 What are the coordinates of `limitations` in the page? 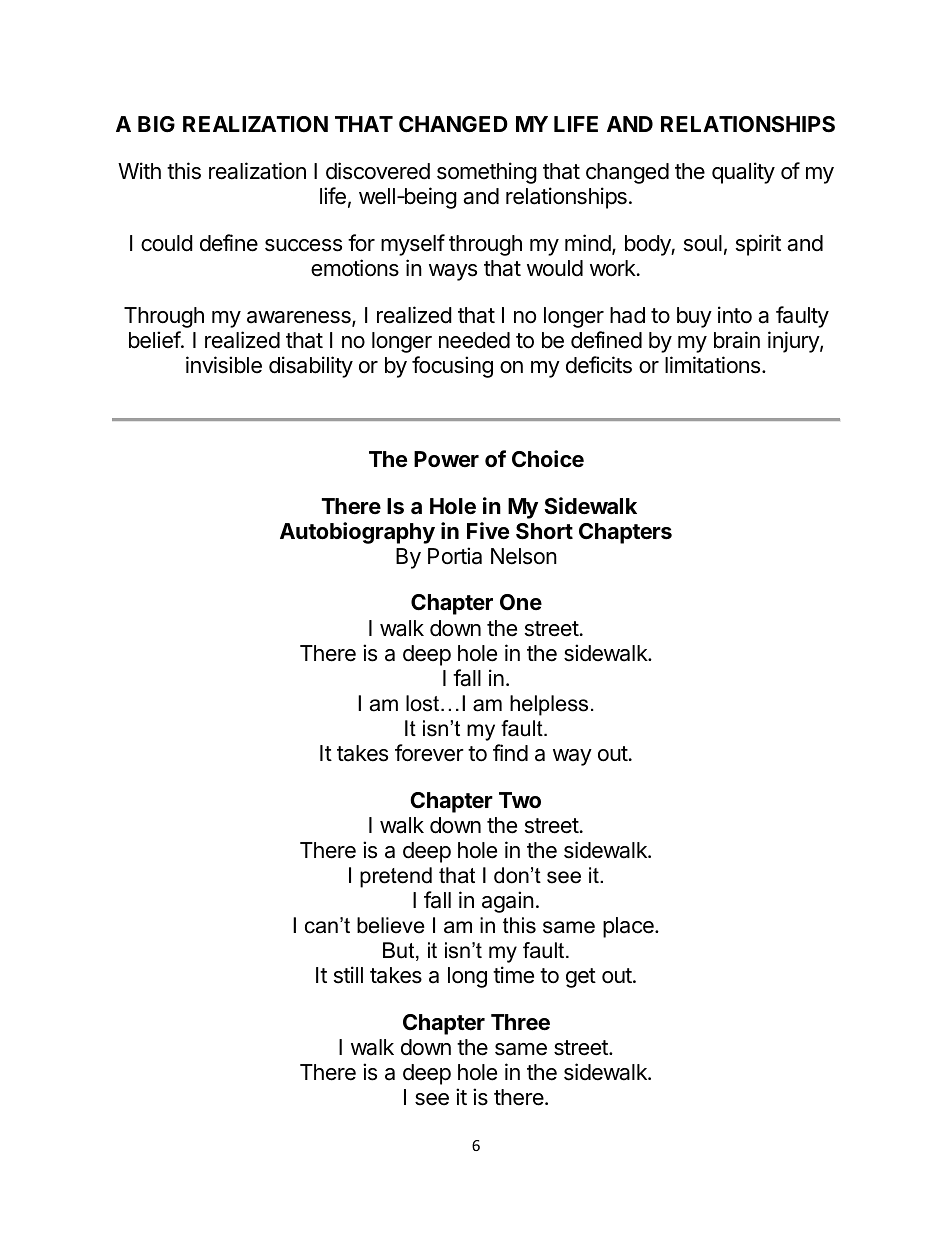 It's located at (712, 365).
